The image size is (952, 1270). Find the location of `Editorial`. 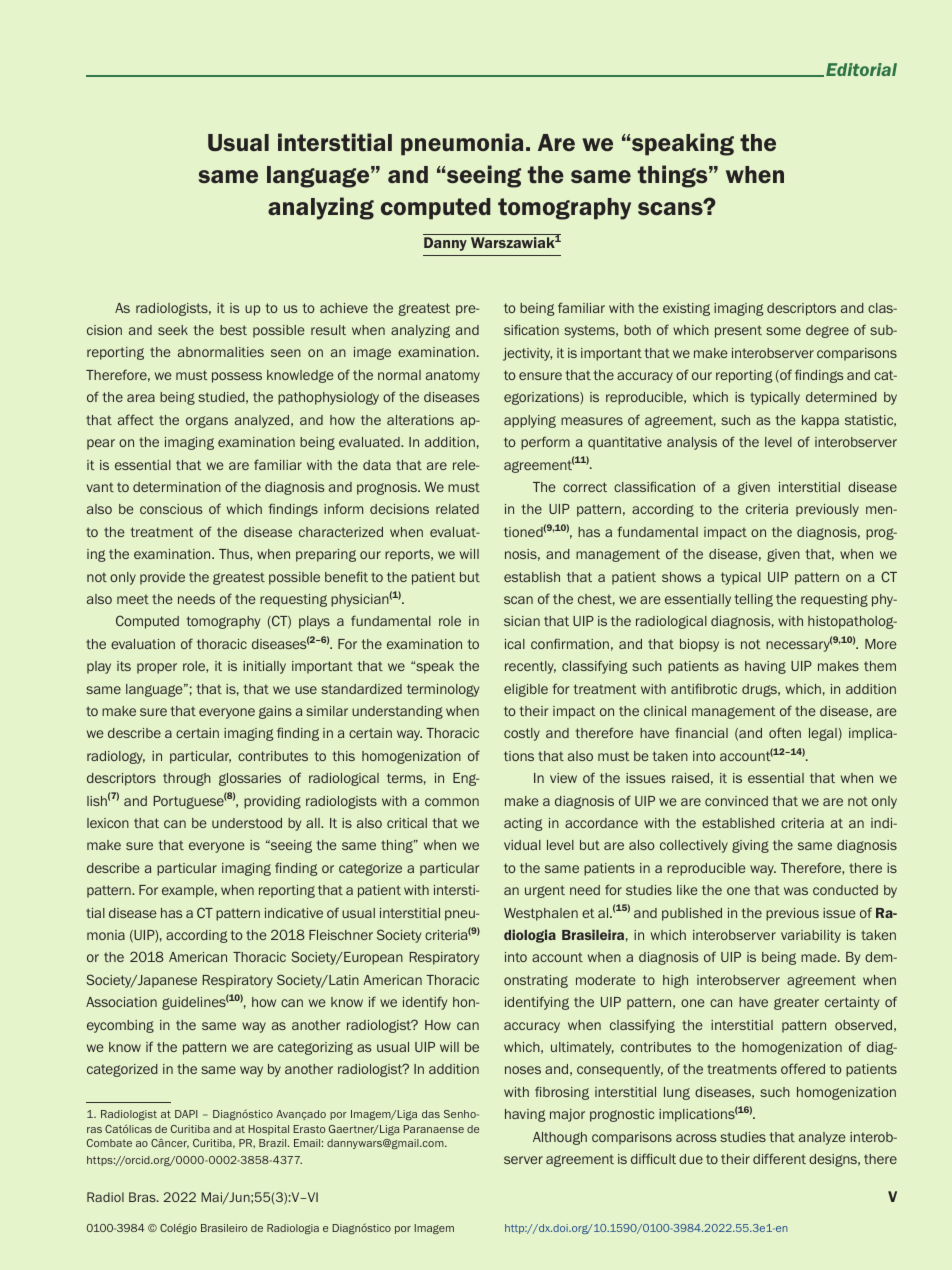

Editorial is located at coordinates (861, 69).
